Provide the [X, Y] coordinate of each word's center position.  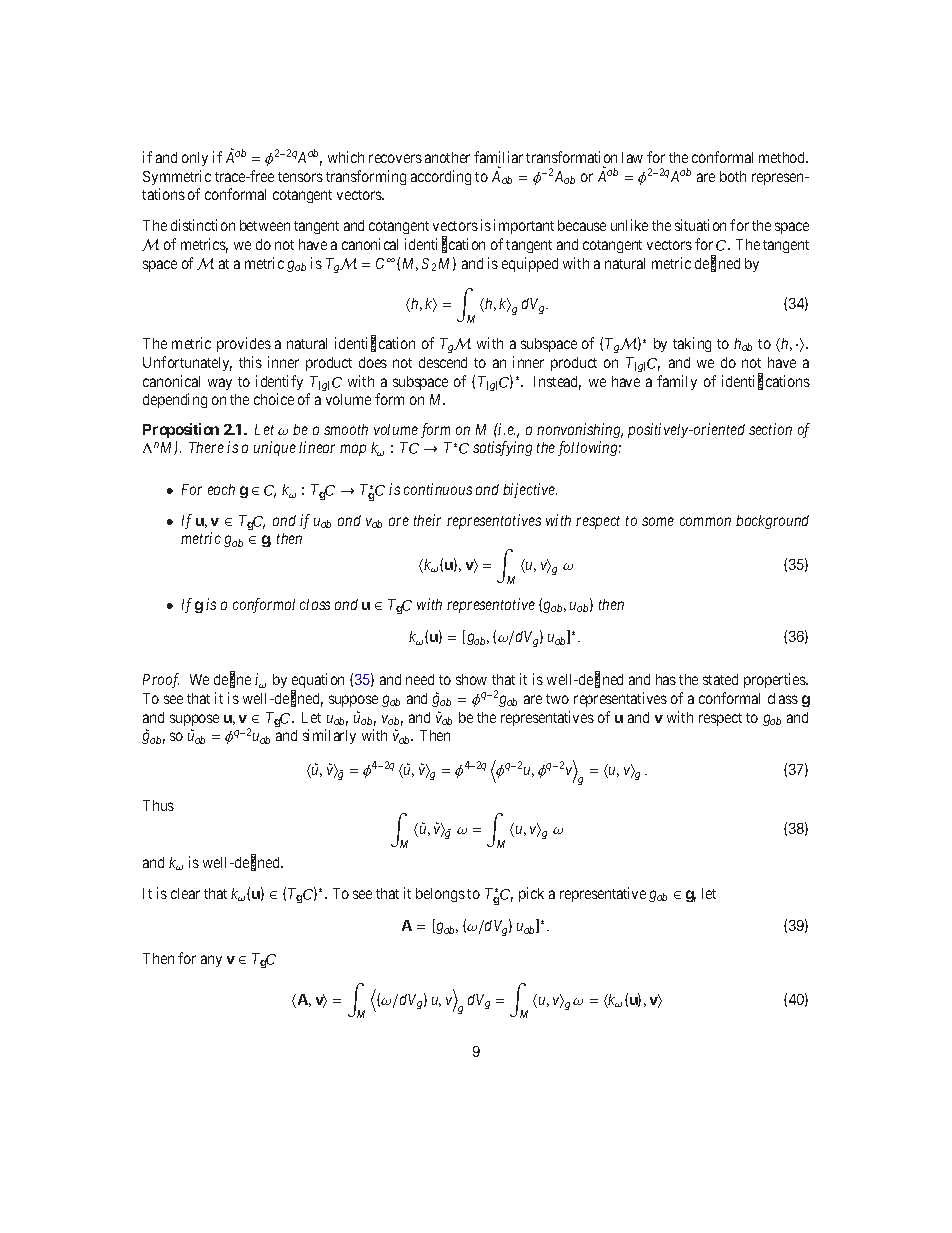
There [206, 447]
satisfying [502, 448]
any [211, 961]
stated [720, 679]
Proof [161, 680]
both [733, 176]
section [770, 429]
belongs [440, 895]
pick [531, 894]
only [195, 159]
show [471, 679]
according [441, 177]
